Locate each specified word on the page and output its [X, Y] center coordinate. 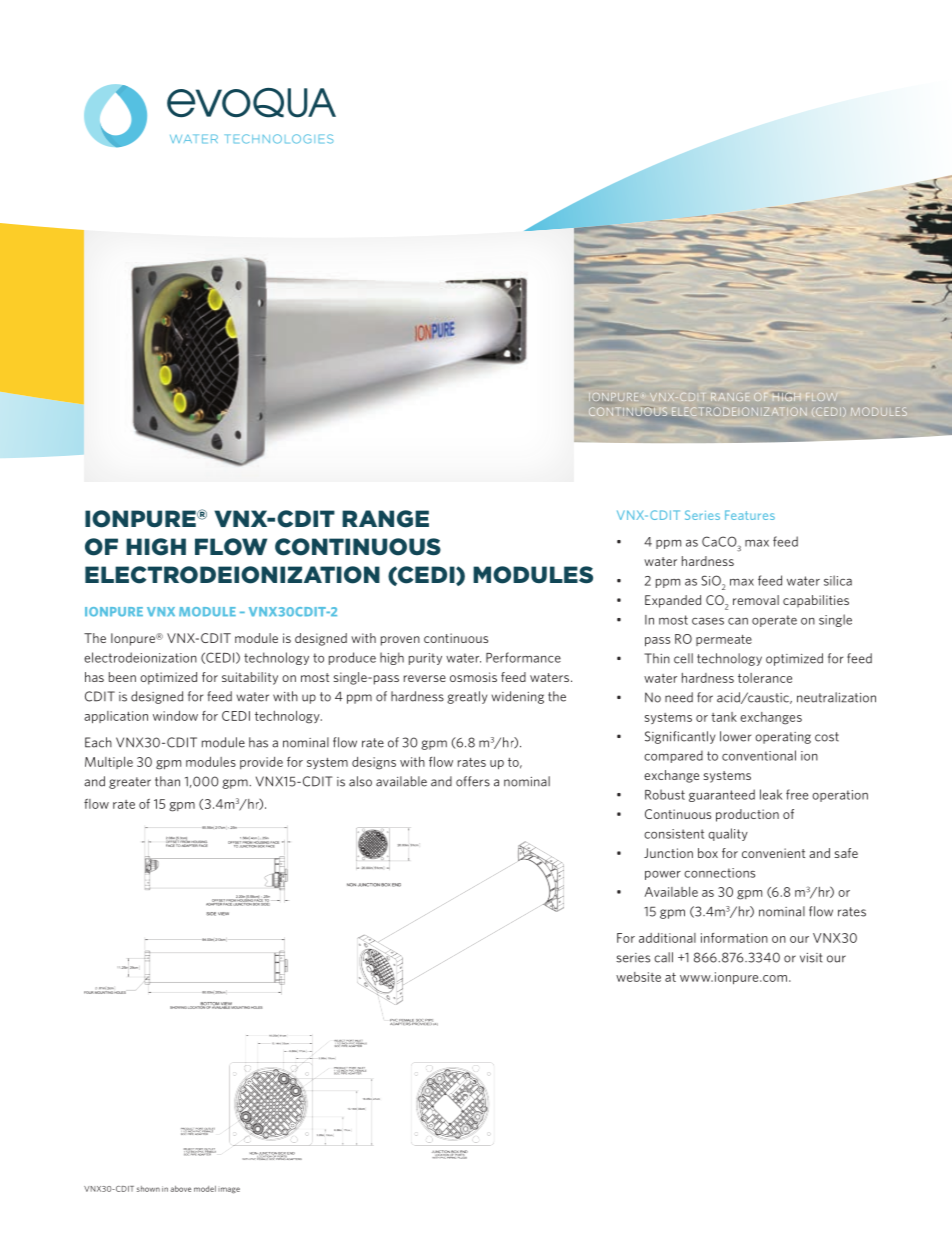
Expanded [673, 601]
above [180, 1189]
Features [750, 515]
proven [400, 641]
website [638, 977]
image [229, 1190]
